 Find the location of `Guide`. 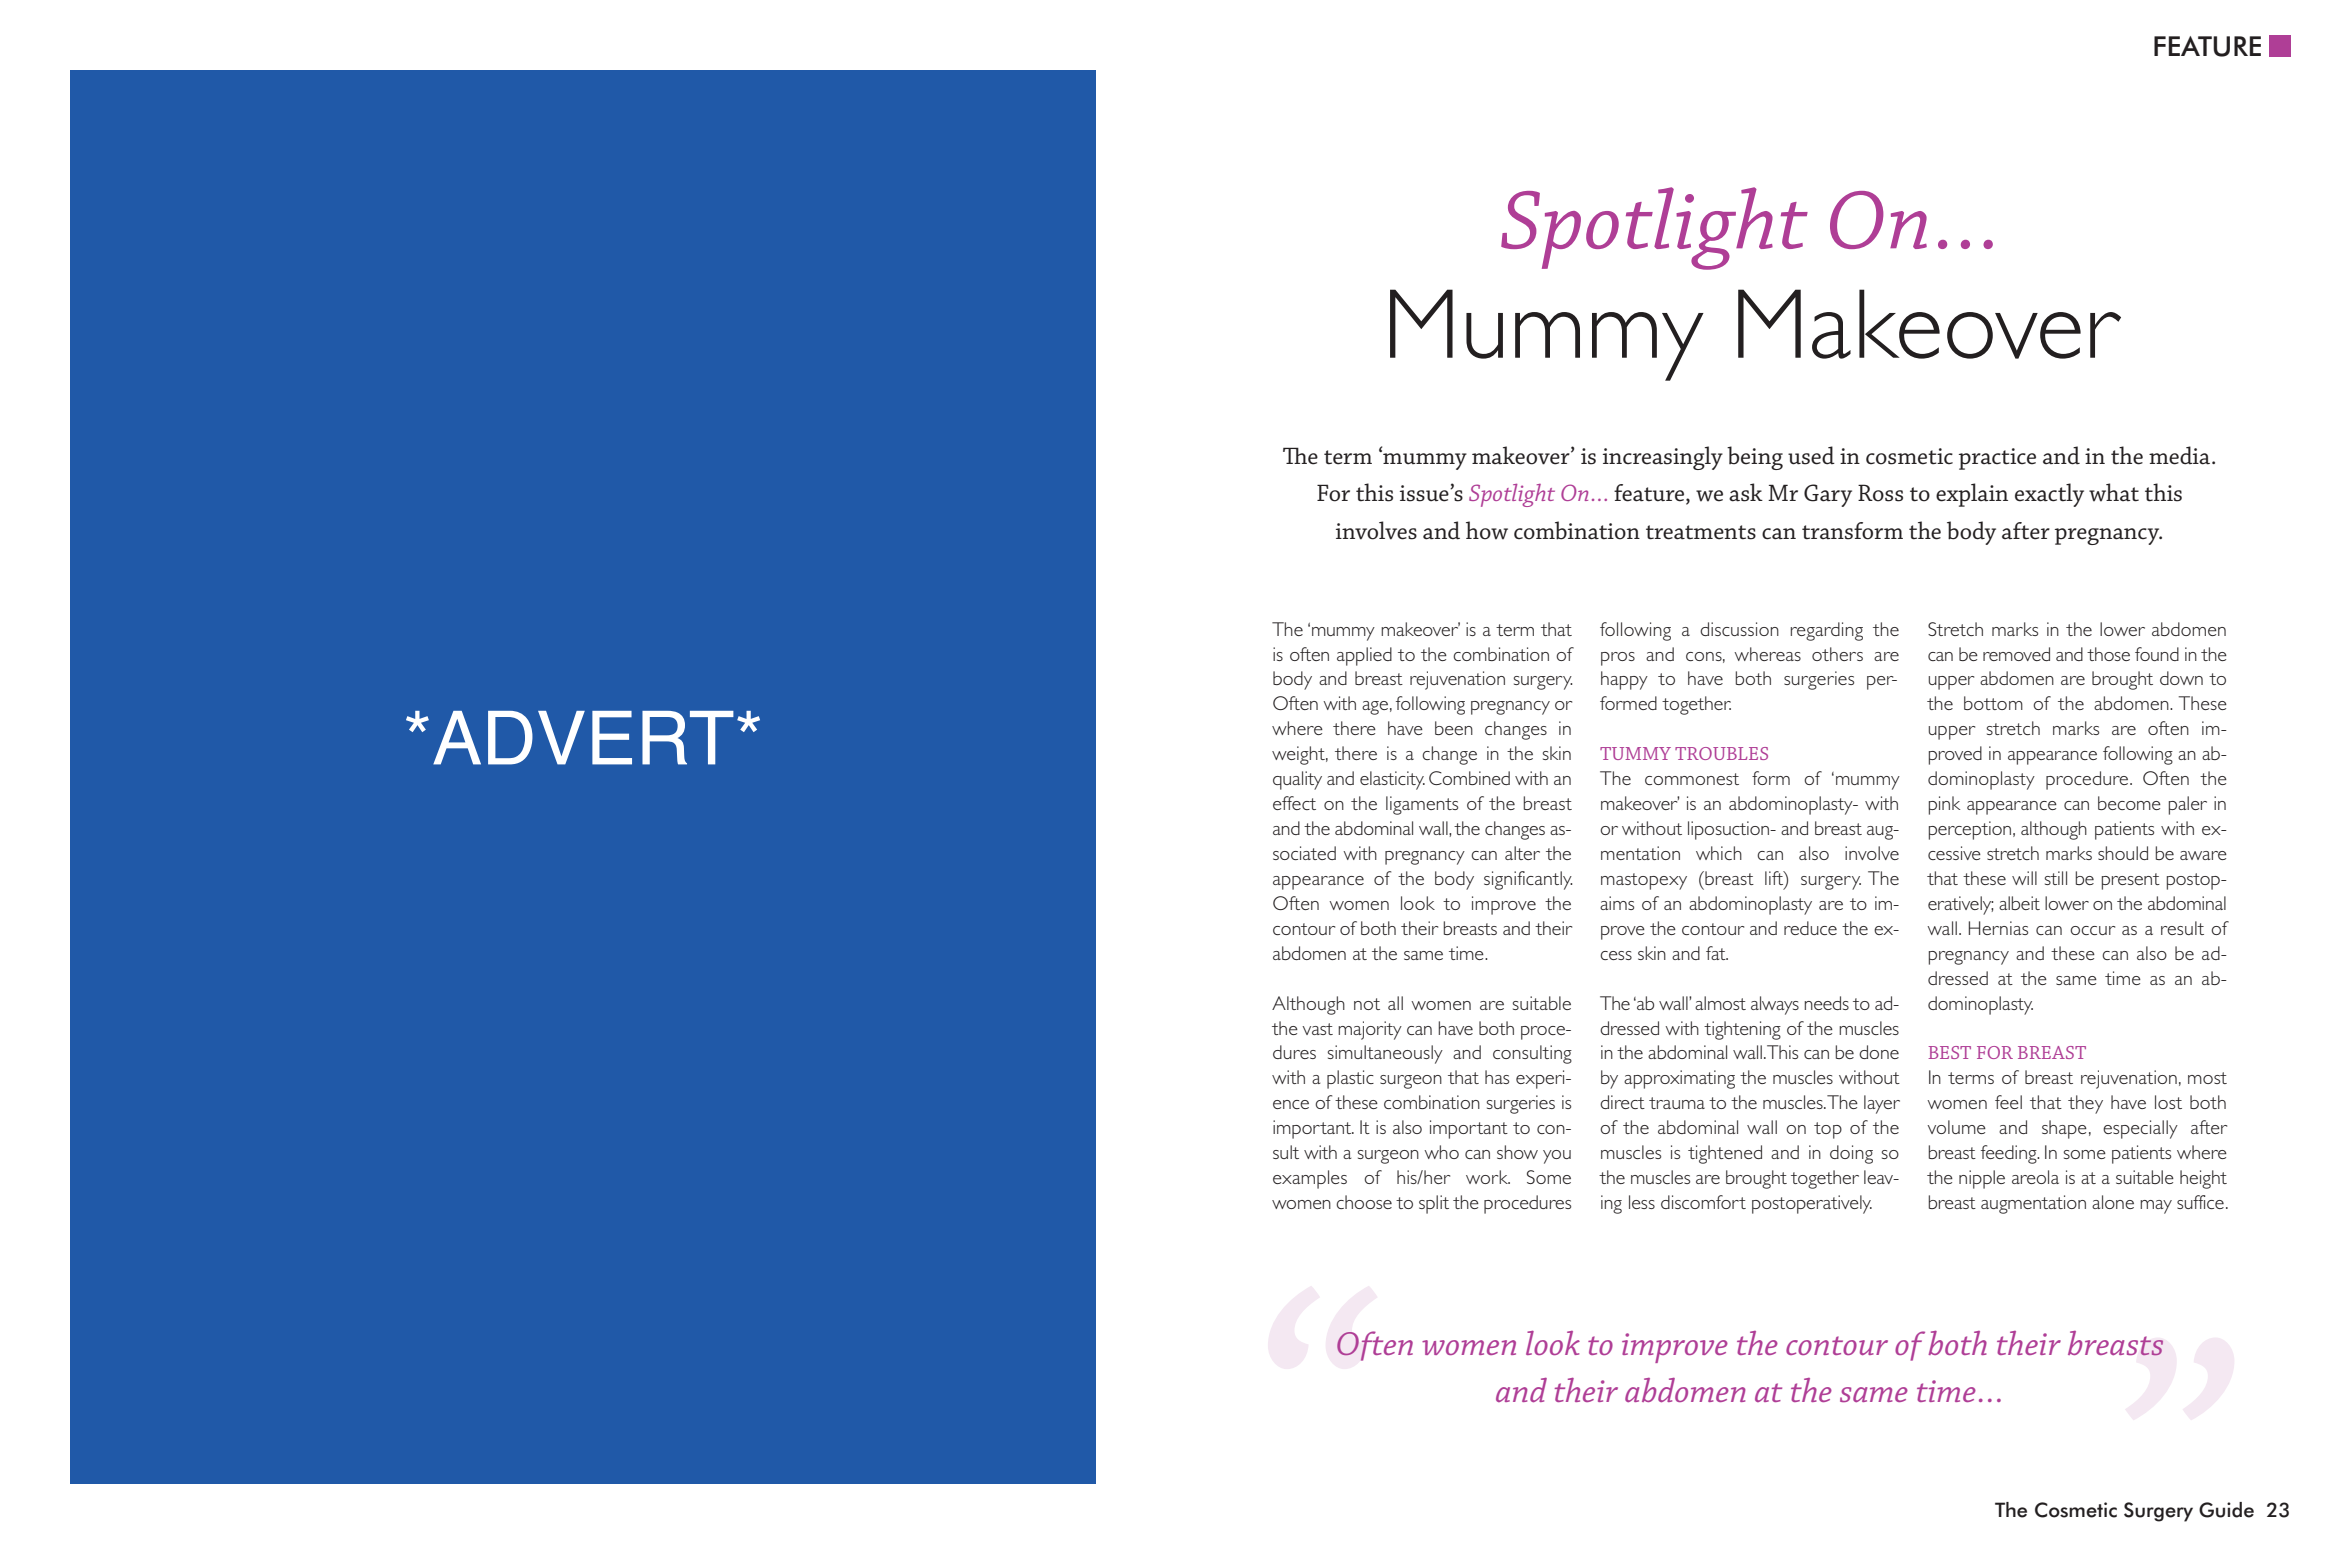

Guide is located at coordinates (2226, 1510).
